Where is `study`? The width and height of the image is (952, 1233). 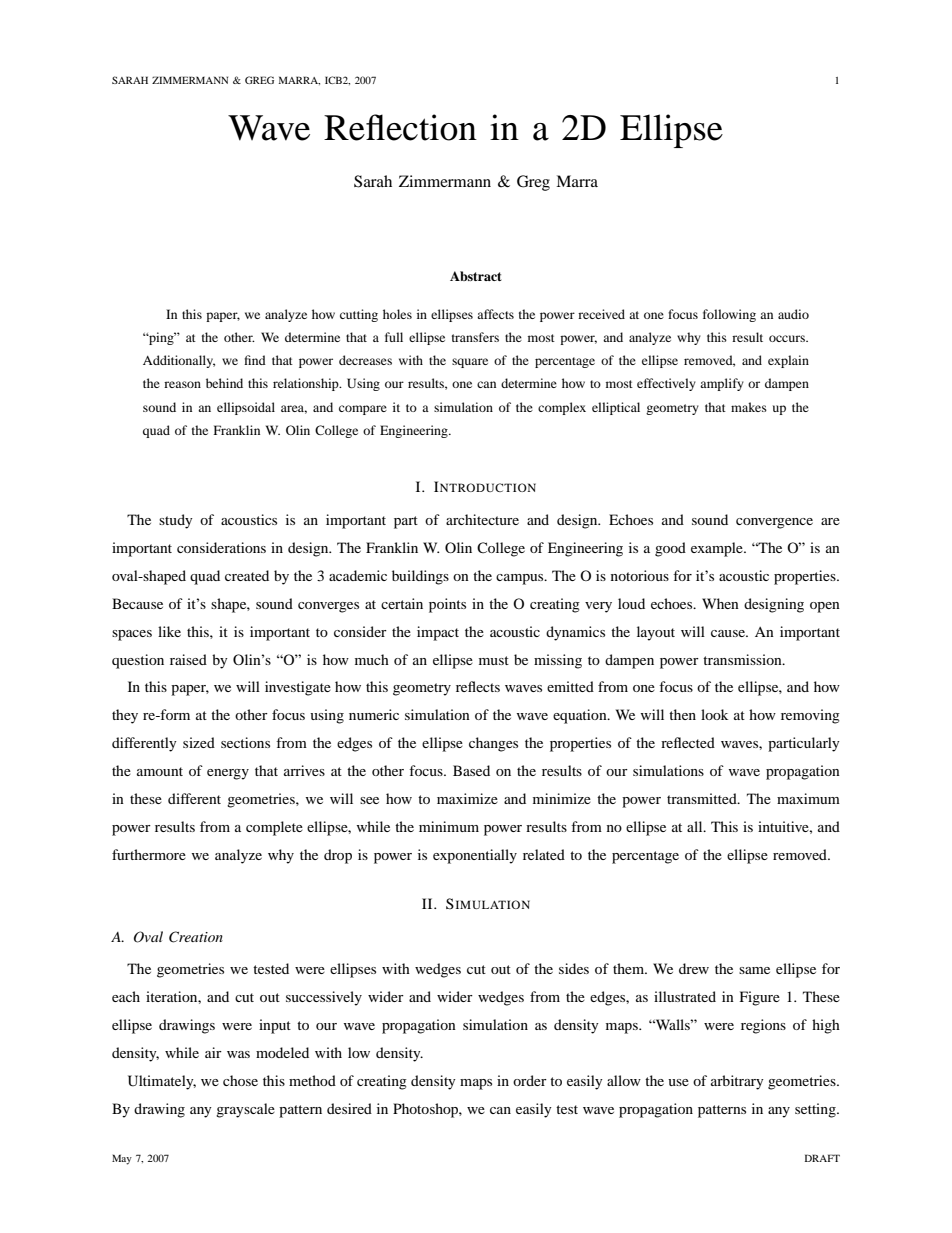
study is located at coordinates (176, 521).
